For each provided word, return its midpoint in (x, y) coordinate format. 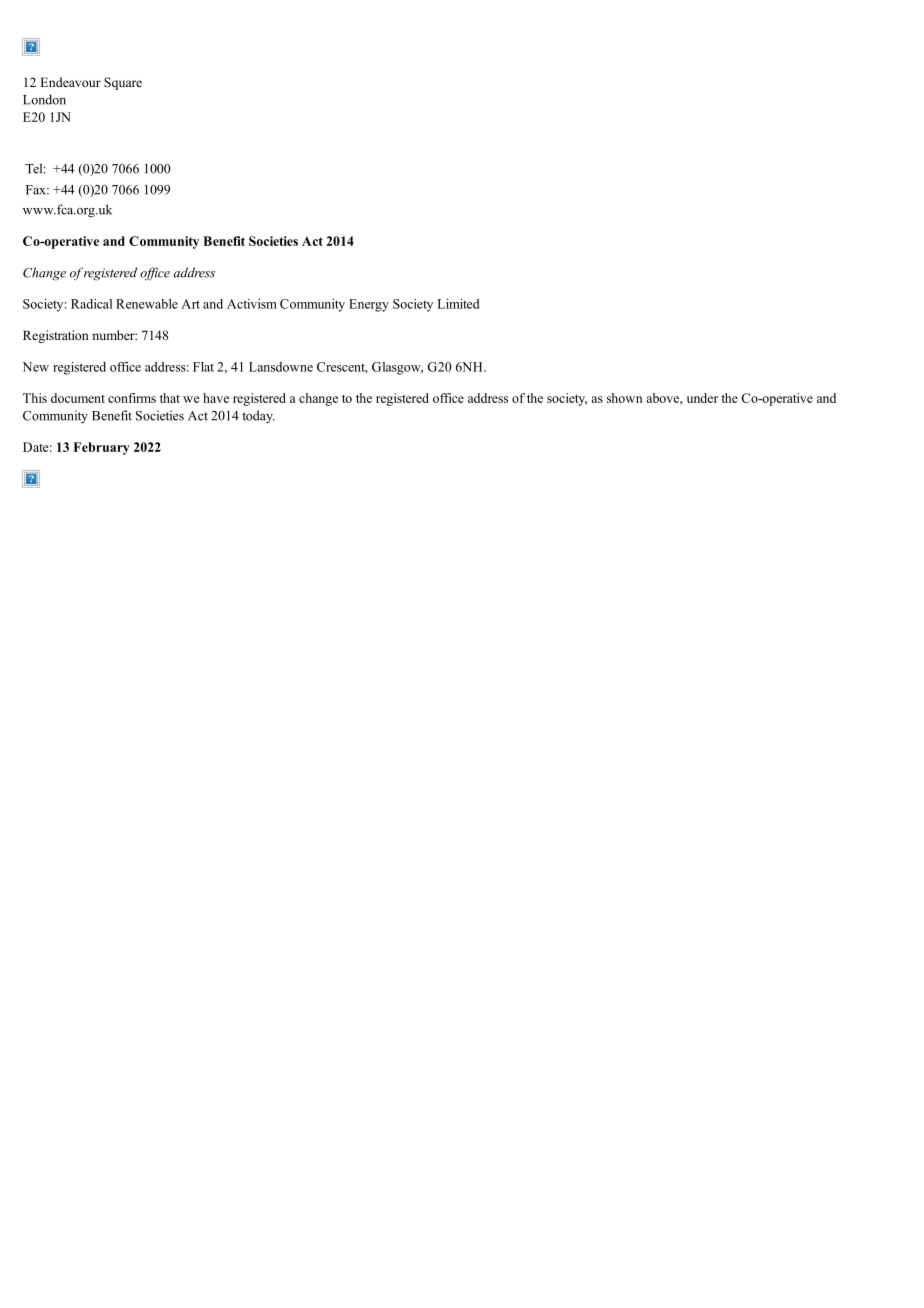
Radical (91, 304)
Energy (369, 305)
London (44, 99)
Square (123, 83)
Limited (458, 304)
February (102, 448)
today (258, 417)
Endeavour (70, 82)
